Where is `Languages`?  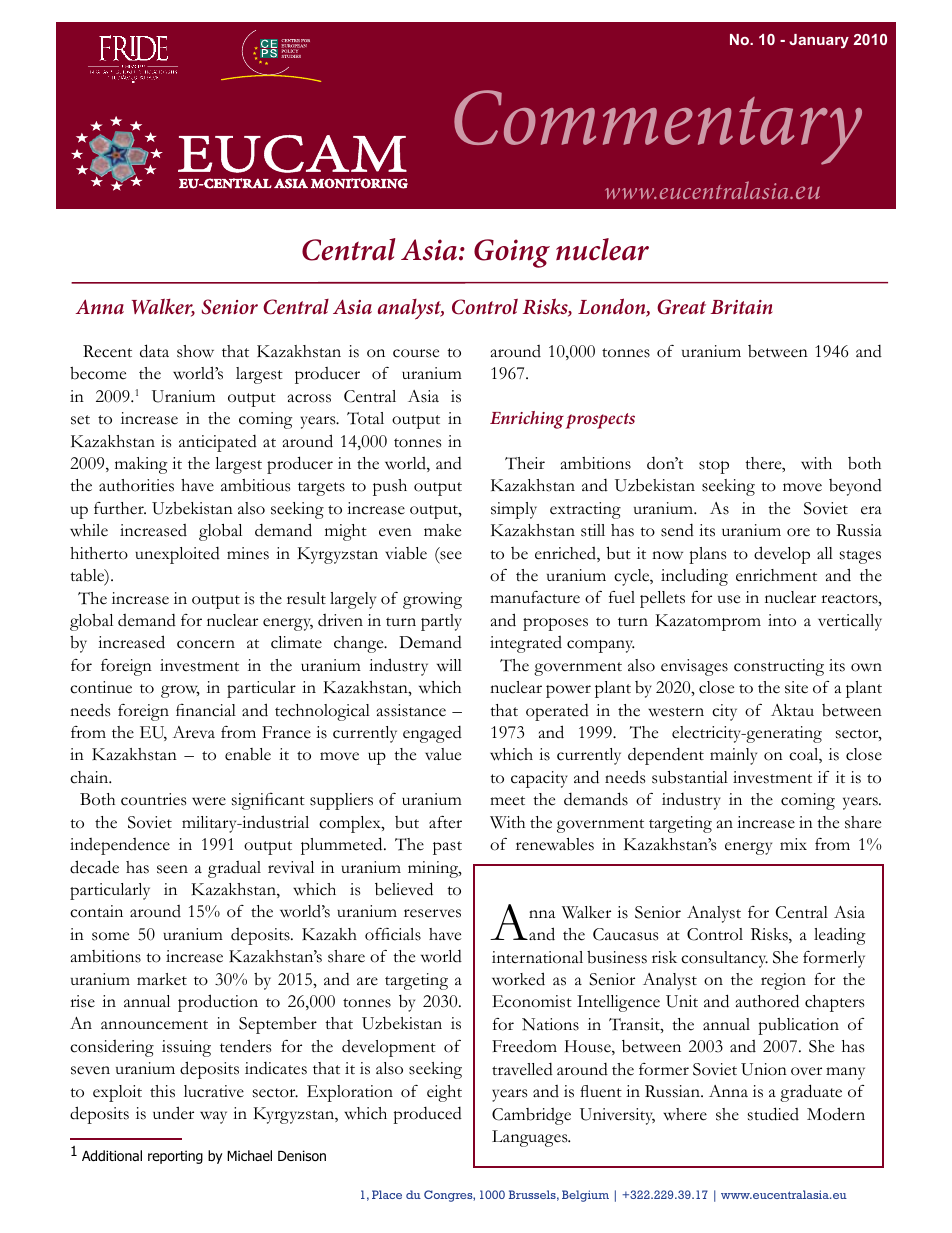
Languages is located at coordinates (531, 1138).
